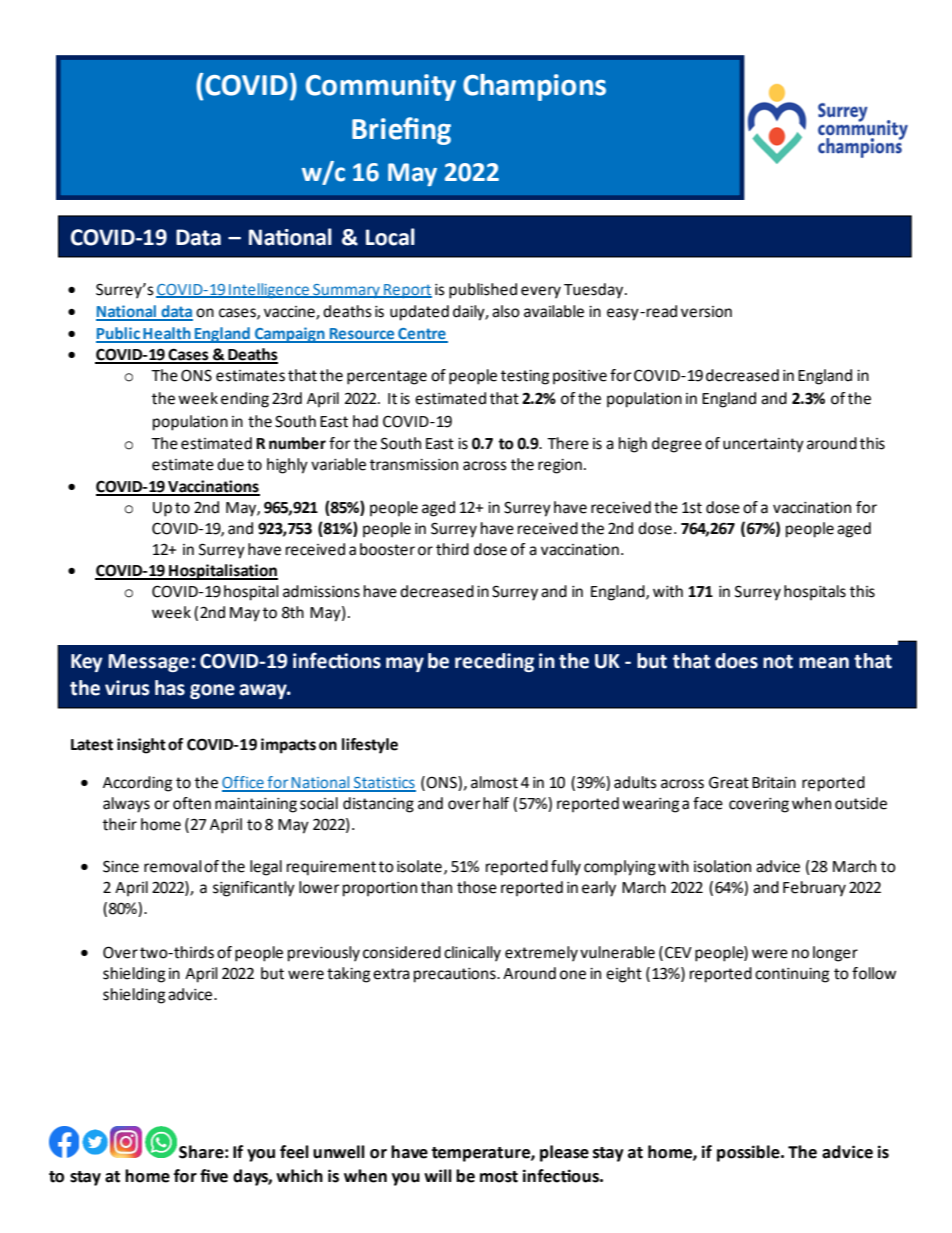 This screenshot has height=1233, width=952. What do you see at coordinates (214, 1176) in the screenshot?
I see `five` at bounding box center [214, 1176].
